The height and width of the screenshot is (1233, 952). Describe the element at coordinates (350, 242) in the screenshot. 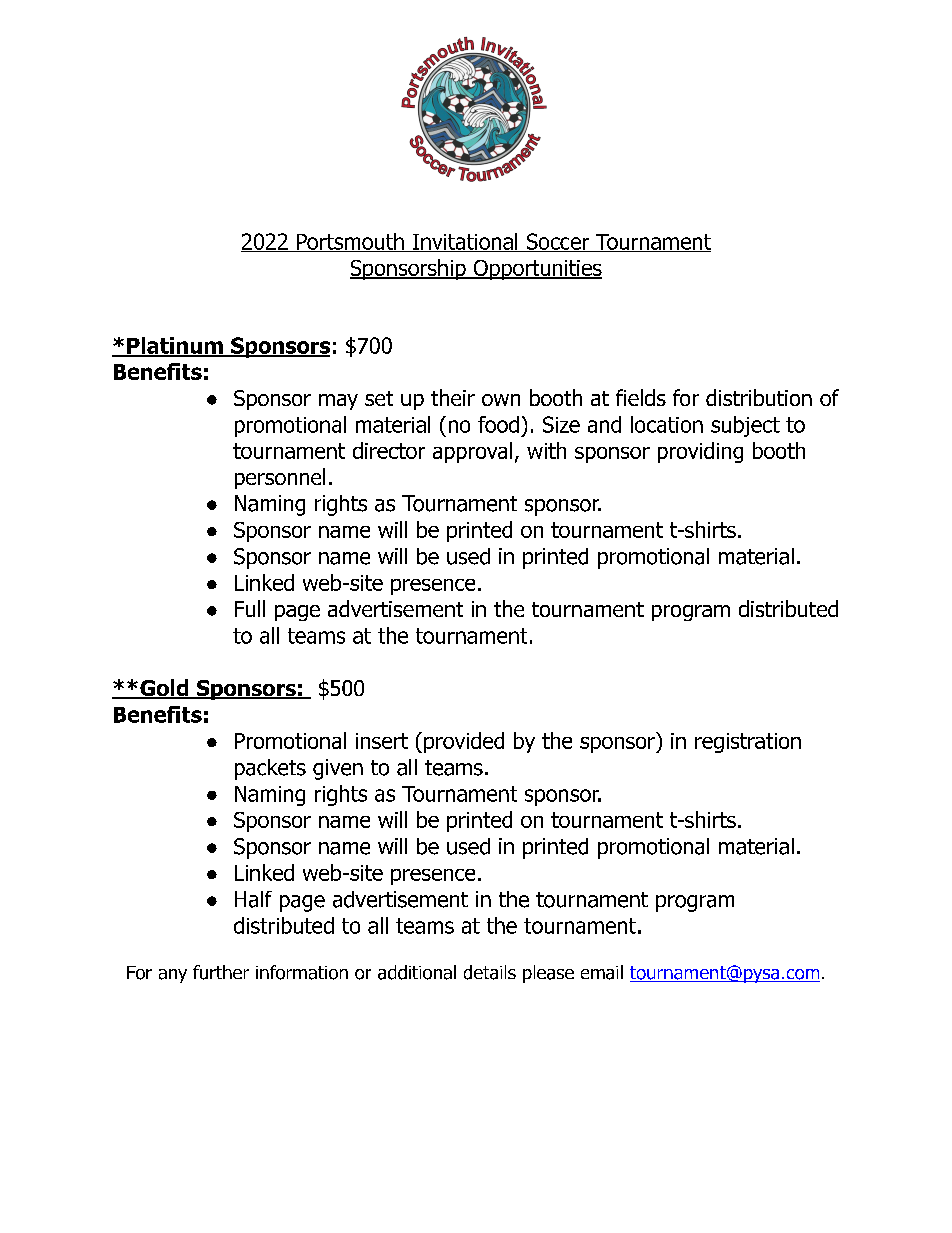

I see `Portsmouth` at that location.
